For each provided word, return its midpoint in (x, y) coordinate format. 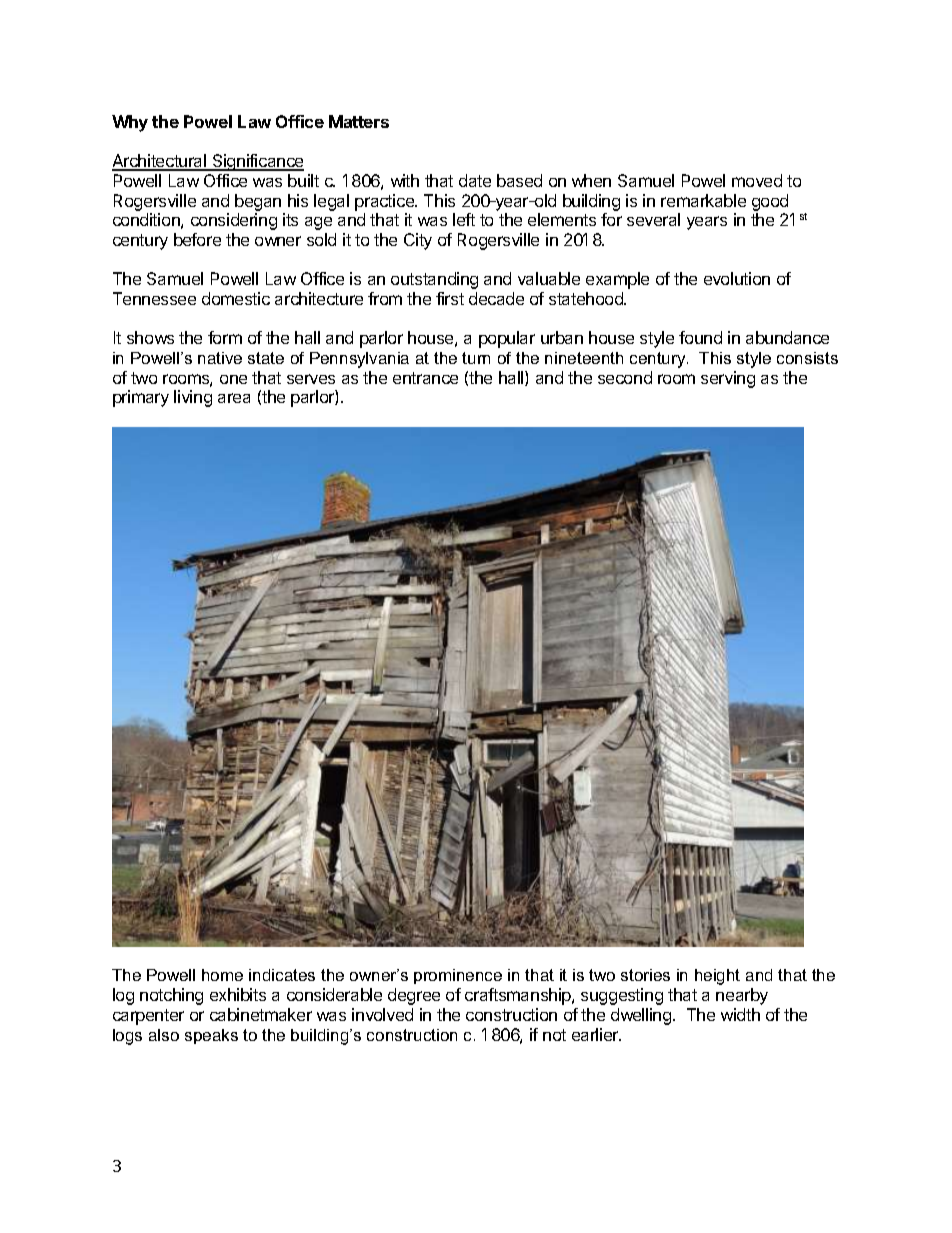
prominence (458, 976)
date (475, 180)
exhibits (238, 994)
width (740, 1014)
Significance (257, 162)
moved (757, 180)
